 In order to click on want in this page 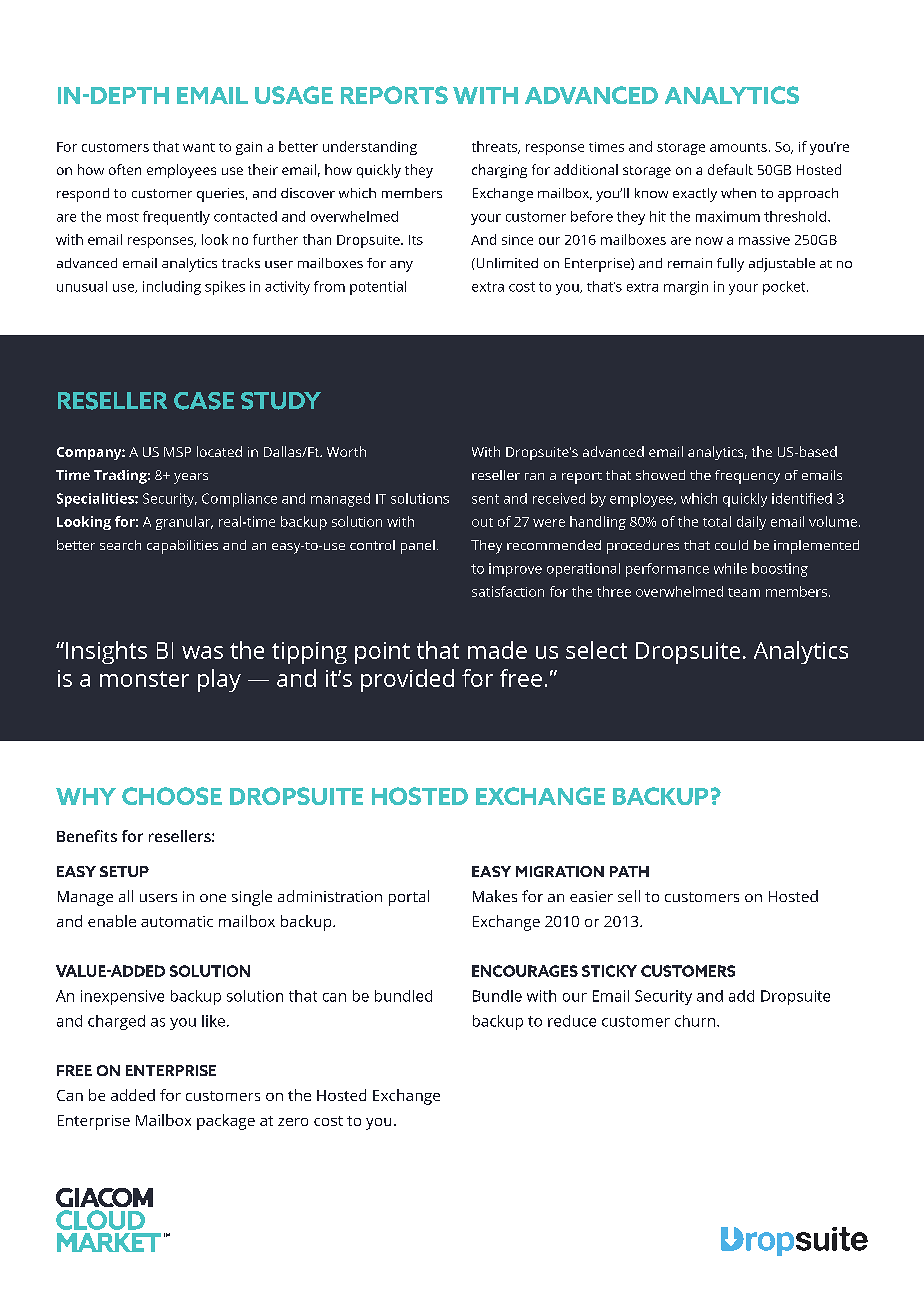, I will do `click(199, 147)`.
